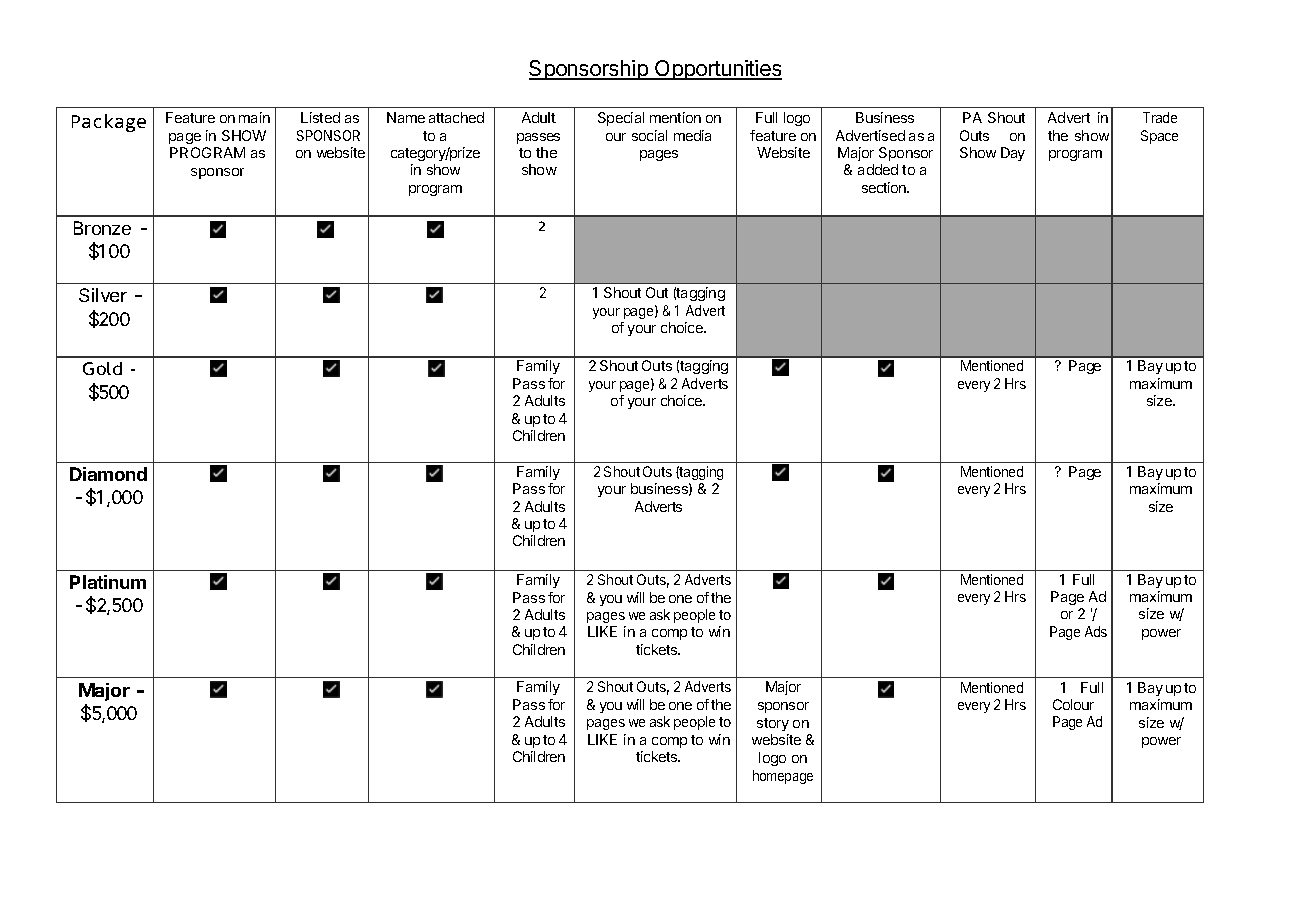 This screenshot has width=1309, height=924. What do you see at coordinates (103, 295) in the screenshot?
I see `Silver` at bounding box center [103, 295].
